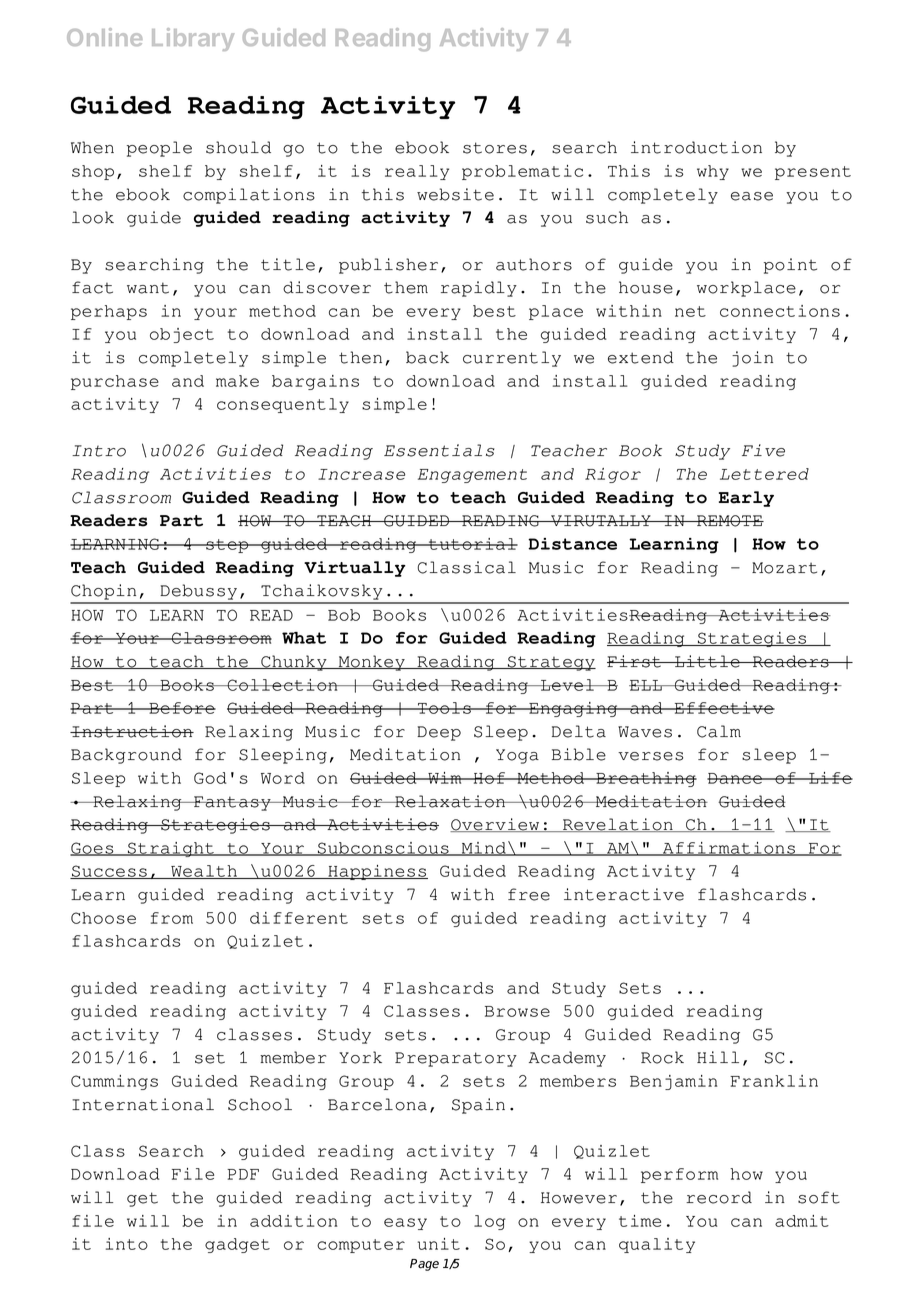 The height and width of the page is (1308, 924). I want to click on Mind, so click(483, 849).
